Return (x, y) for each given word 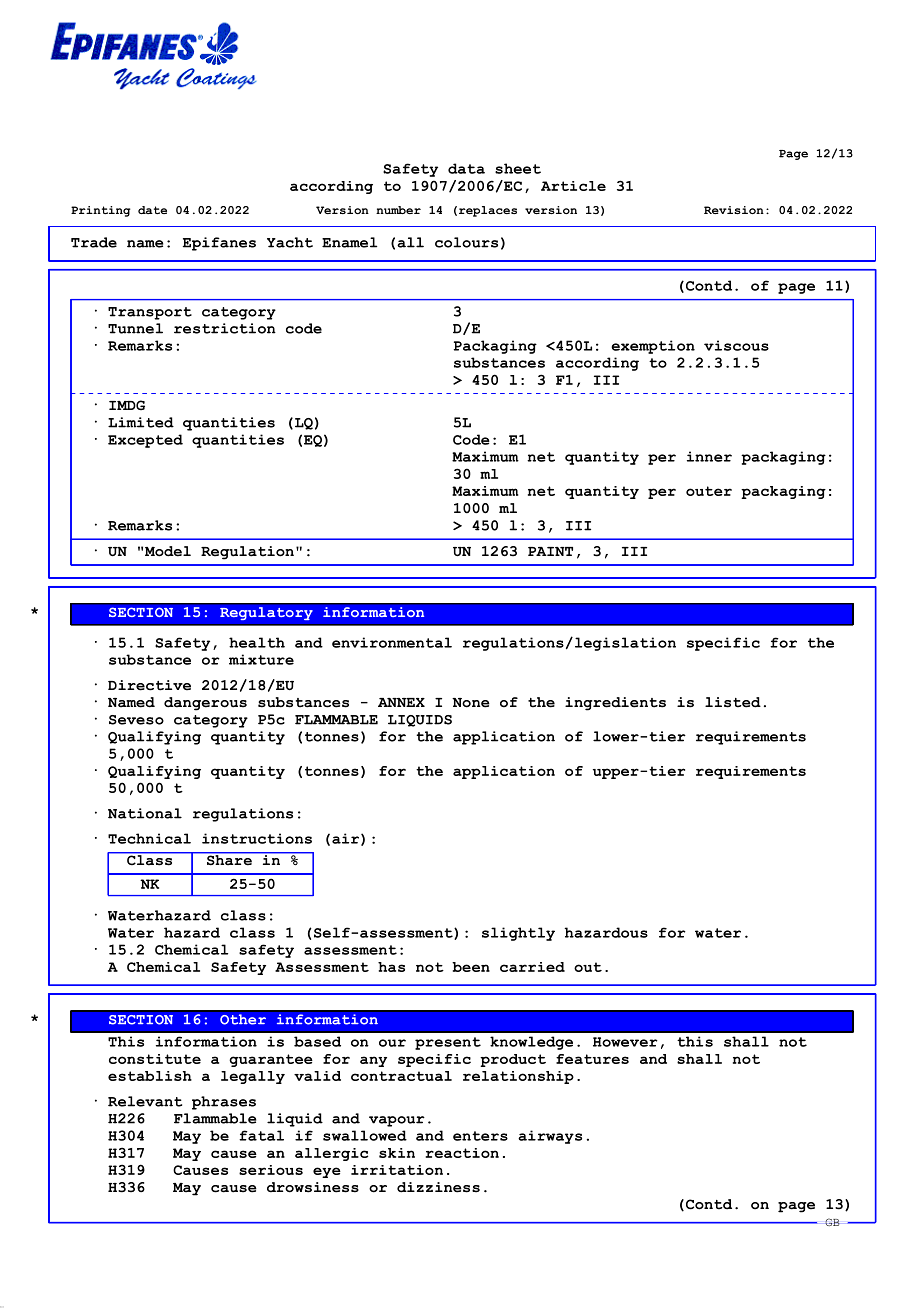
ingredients (615, 704)
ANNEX (401, 702)
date (152, 210)
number (398, 210)
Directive (149, 685)
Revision (734, 210)
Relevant (145, 1101)
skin (397, 1153)
